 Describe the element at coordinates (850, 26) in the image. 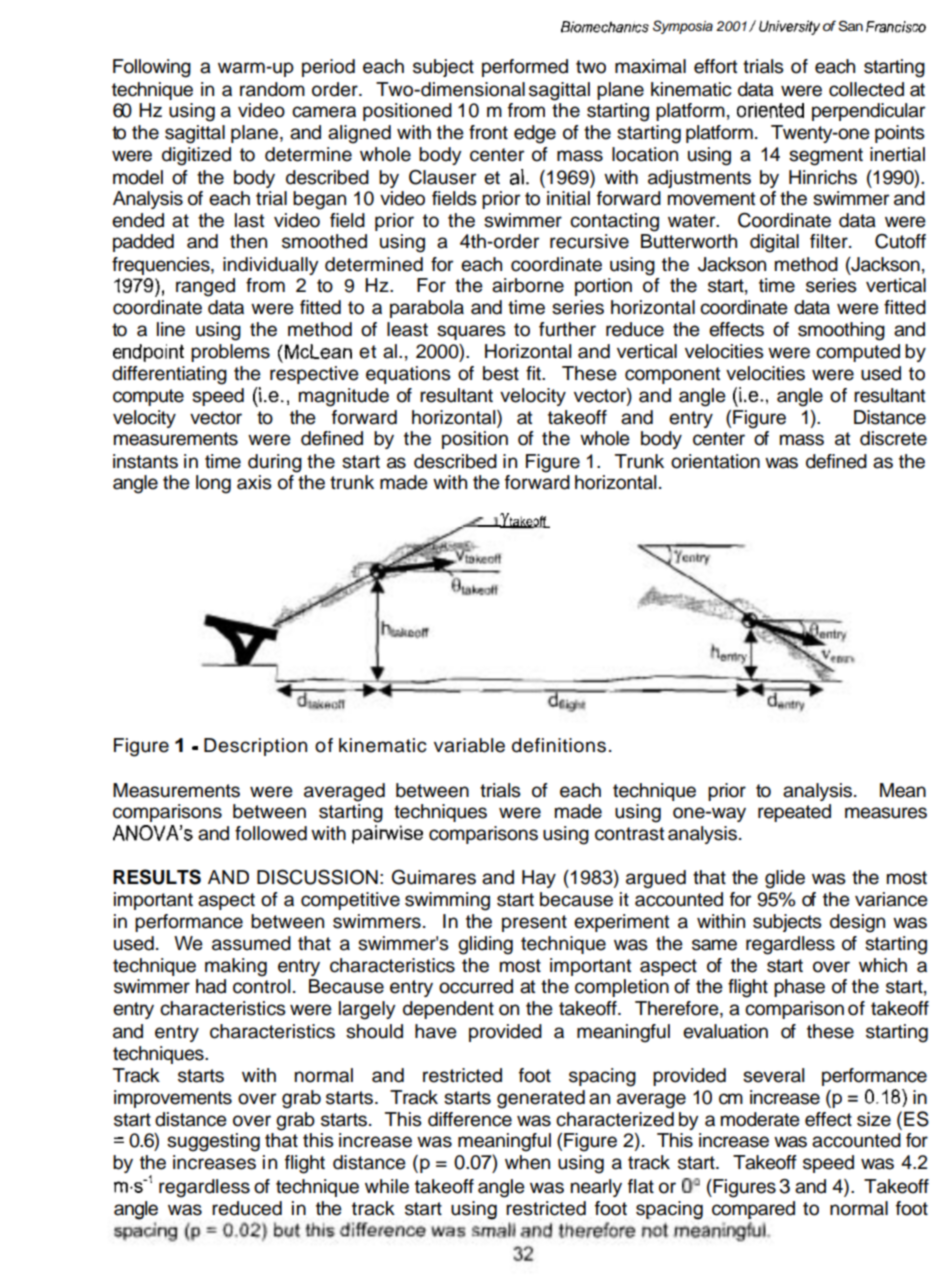

I see `San` at that location.
